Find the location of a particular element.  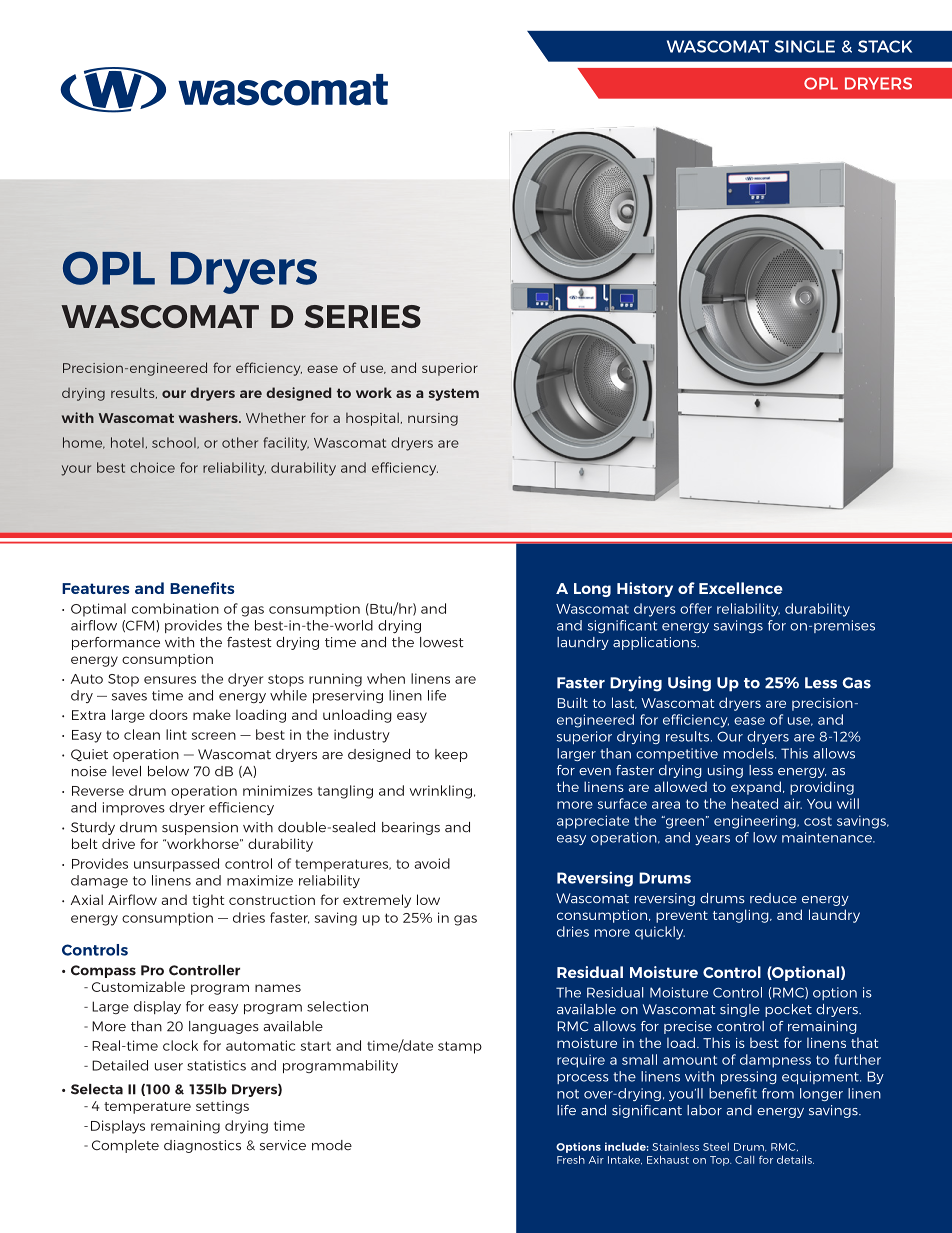

school is located at coordinates (175, 443).
